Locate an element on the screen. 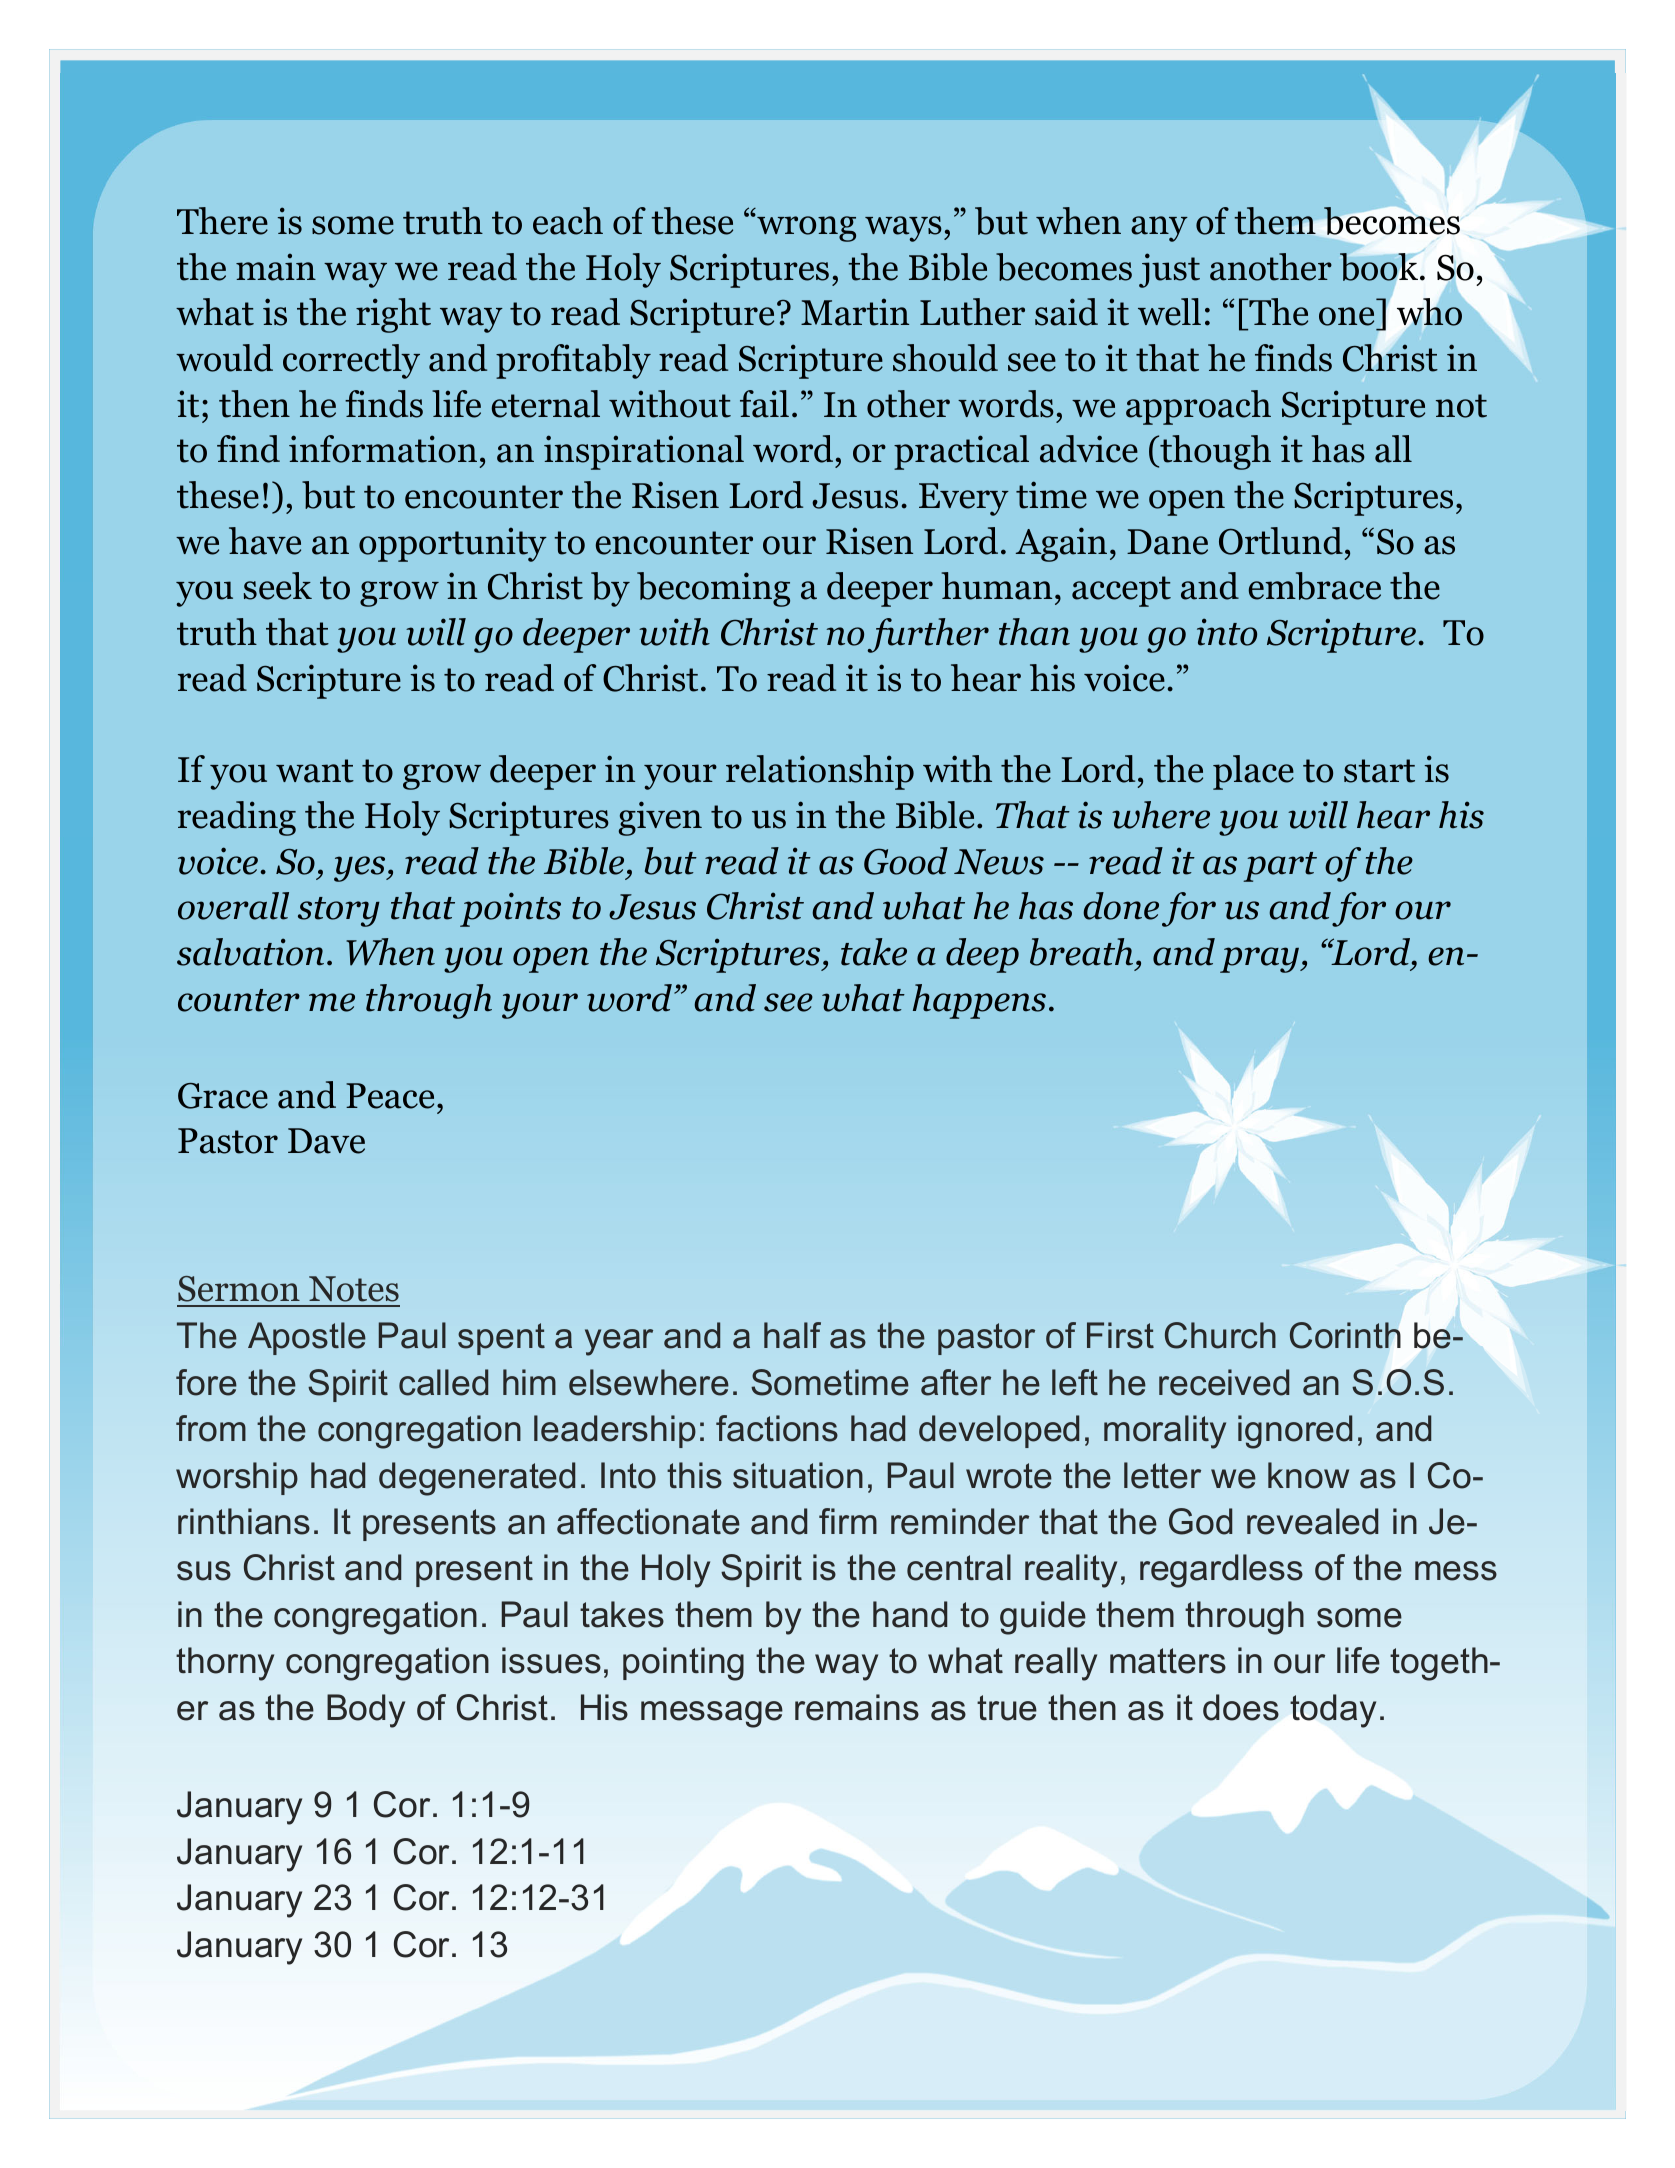 The height and width of the screenshot is (2168, 1675). pointing is located at coordinates (683, 1664).
